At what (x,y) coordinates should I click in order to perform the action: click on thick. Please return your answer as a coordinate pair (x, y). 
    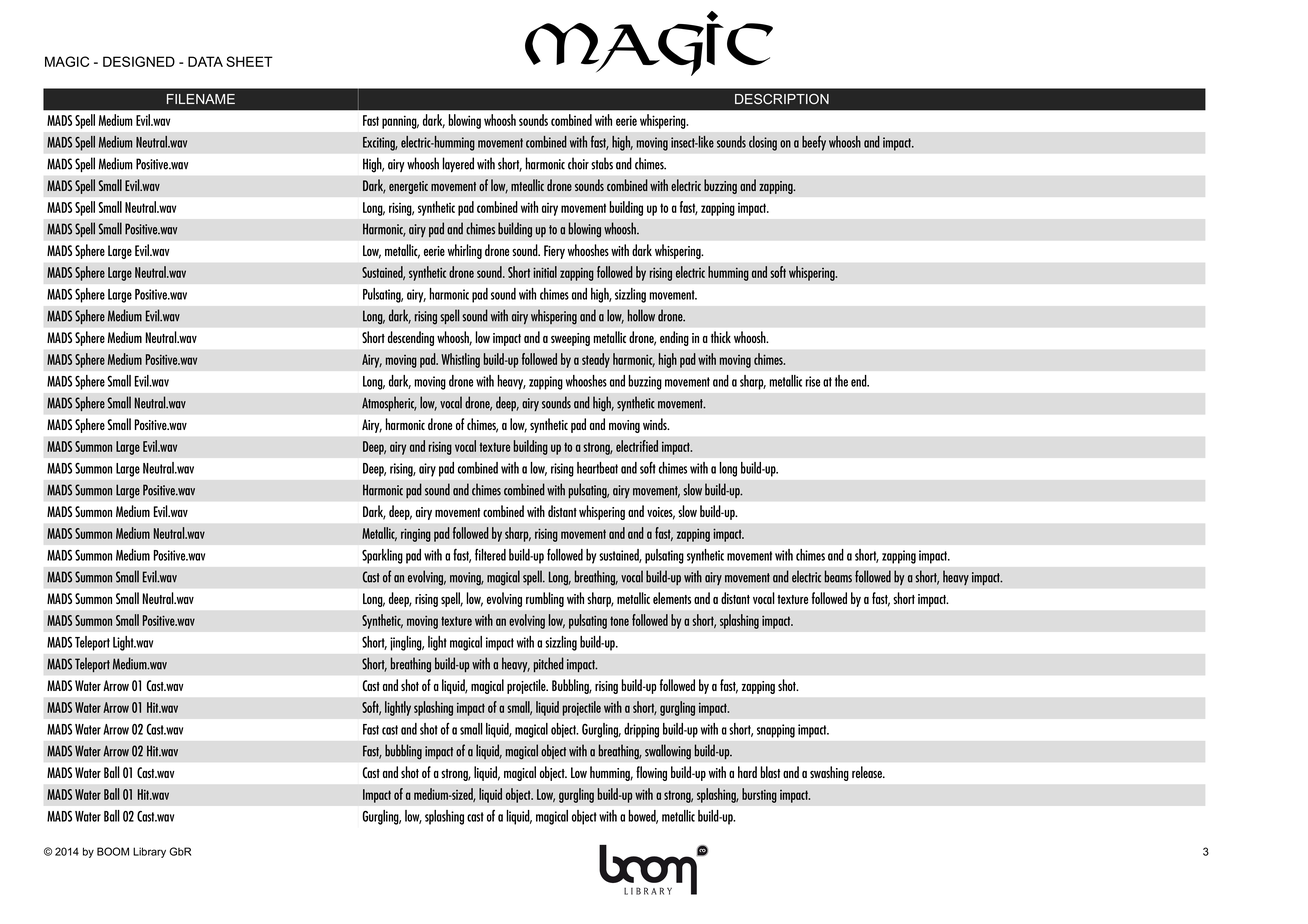
    Looking at the image, I should click on (721, 337).
